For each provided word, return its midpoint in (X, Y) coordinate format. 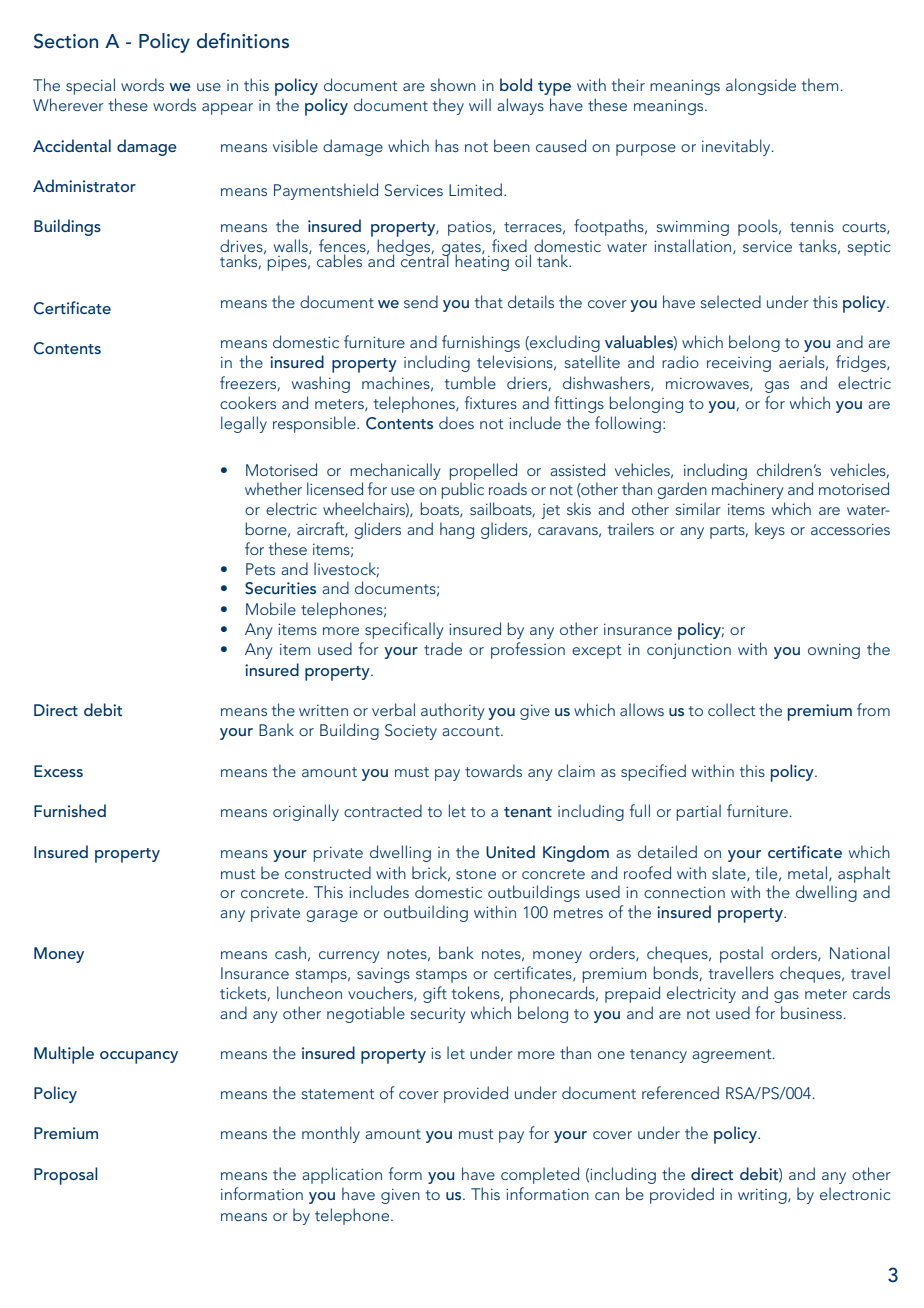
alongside (761, 86)
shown (453, 84)
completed (540, 1175)
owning (834, 651)
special (90, 86)
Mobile (271, 608)
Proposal (65, 1176)
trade (443, 648)
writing (763, 1196)
